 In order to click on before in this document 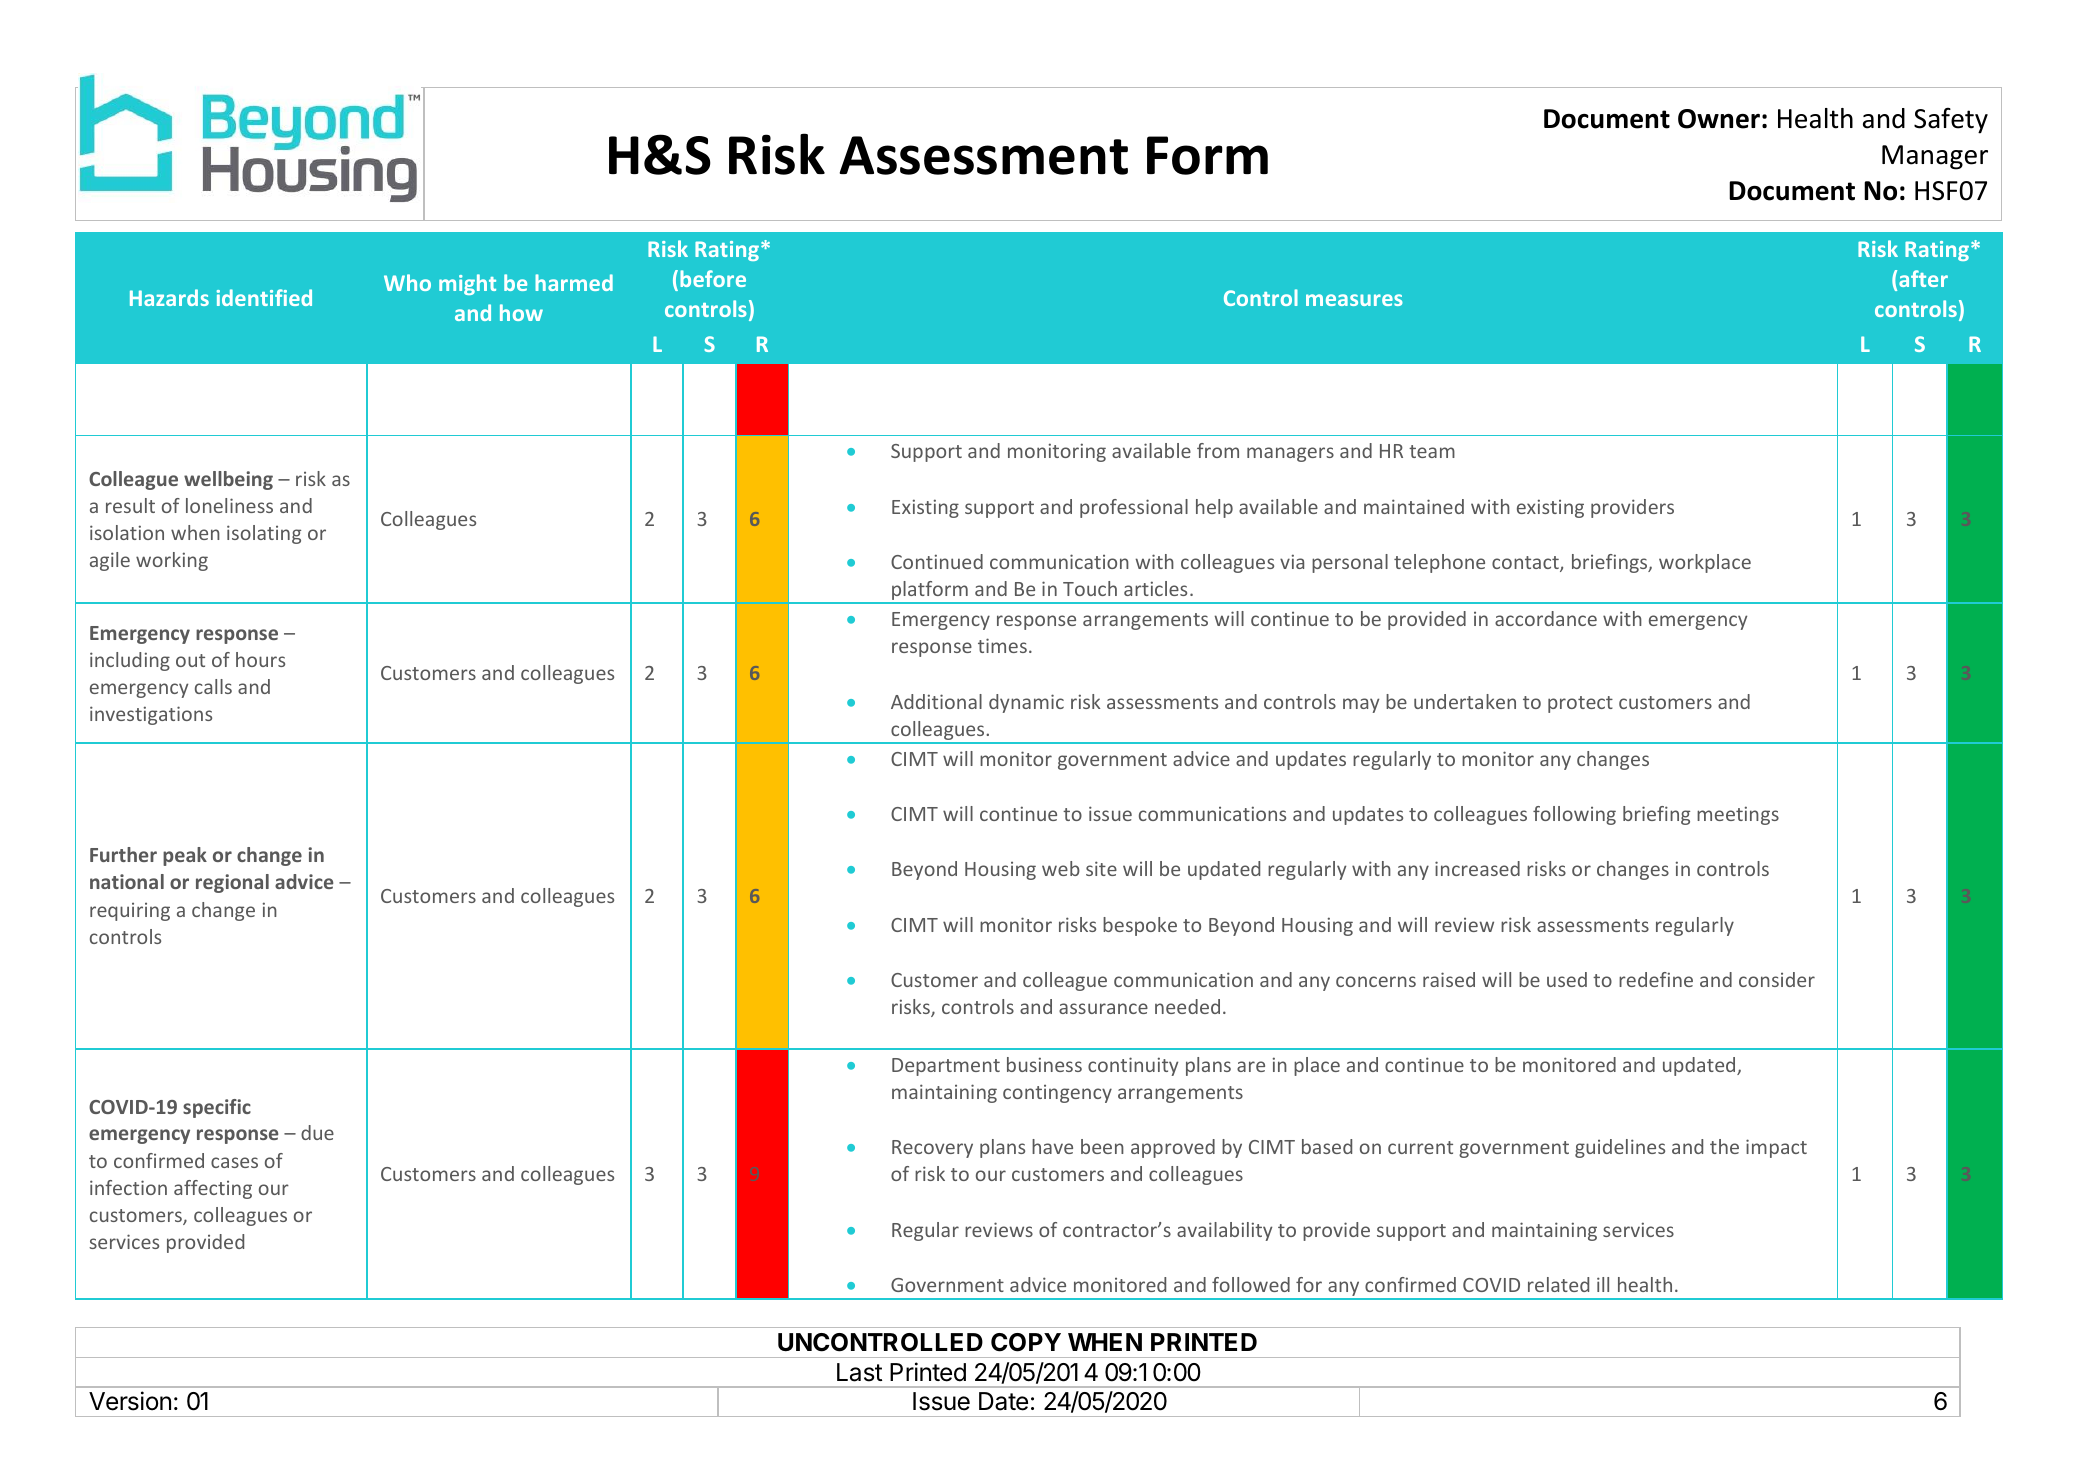, I will do `click(713, 278)`.
